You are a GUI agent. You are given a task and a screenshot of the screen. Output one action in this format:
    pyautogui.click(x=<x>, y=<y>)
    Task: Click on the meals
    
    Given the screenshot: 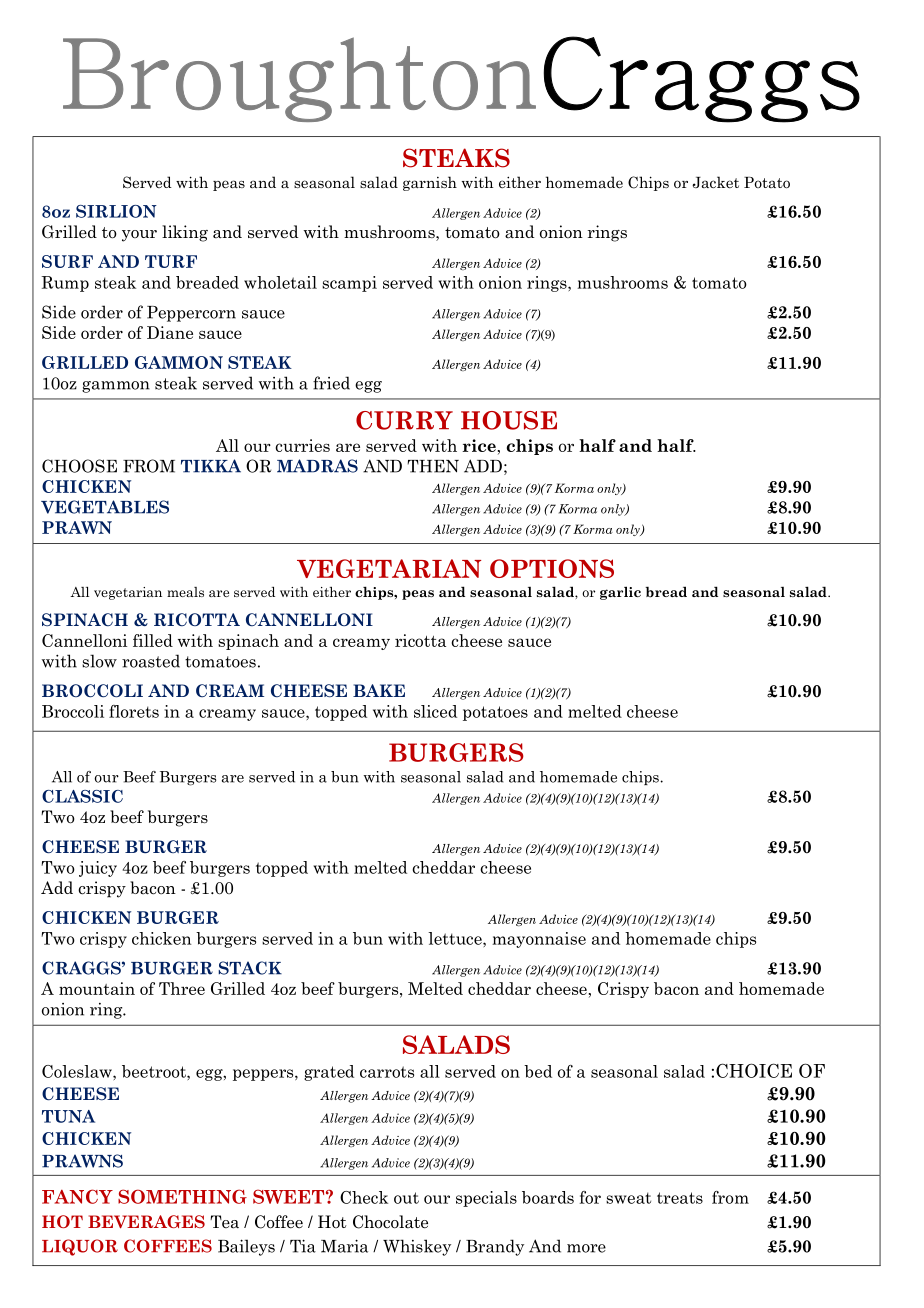 What is the action you would take?
    pyautogui.click(x=185, y=592)
